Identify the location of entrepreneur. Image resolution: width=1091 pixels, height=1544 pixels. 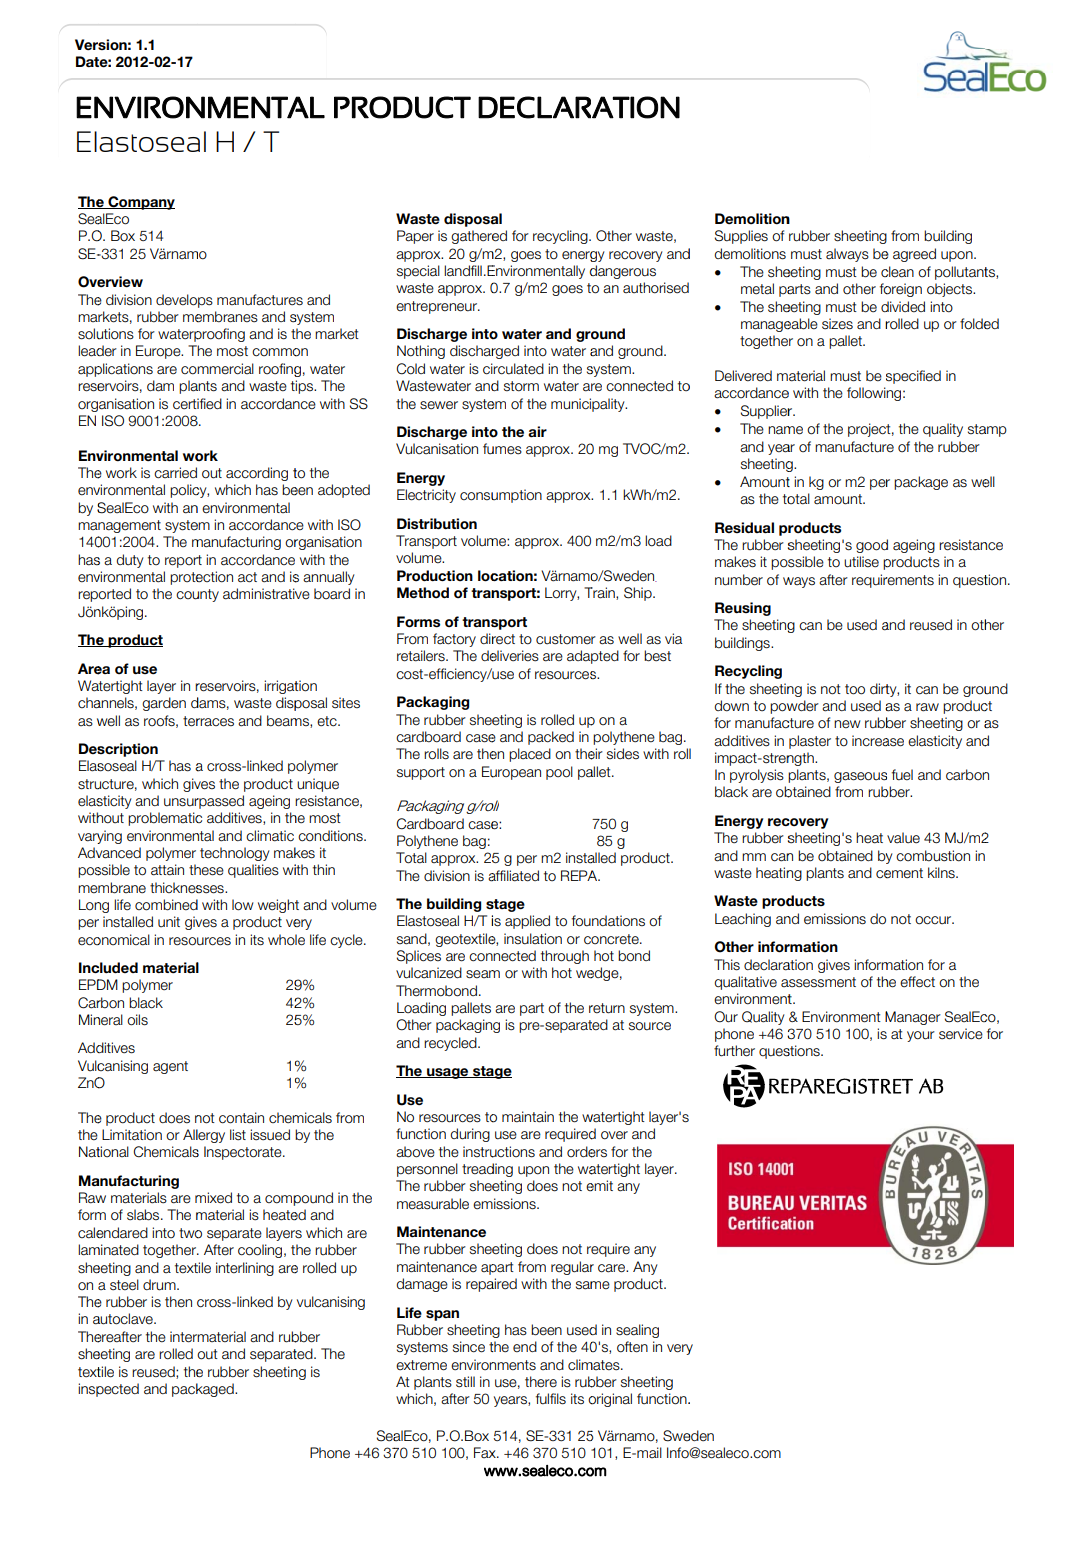
(437, 307).
